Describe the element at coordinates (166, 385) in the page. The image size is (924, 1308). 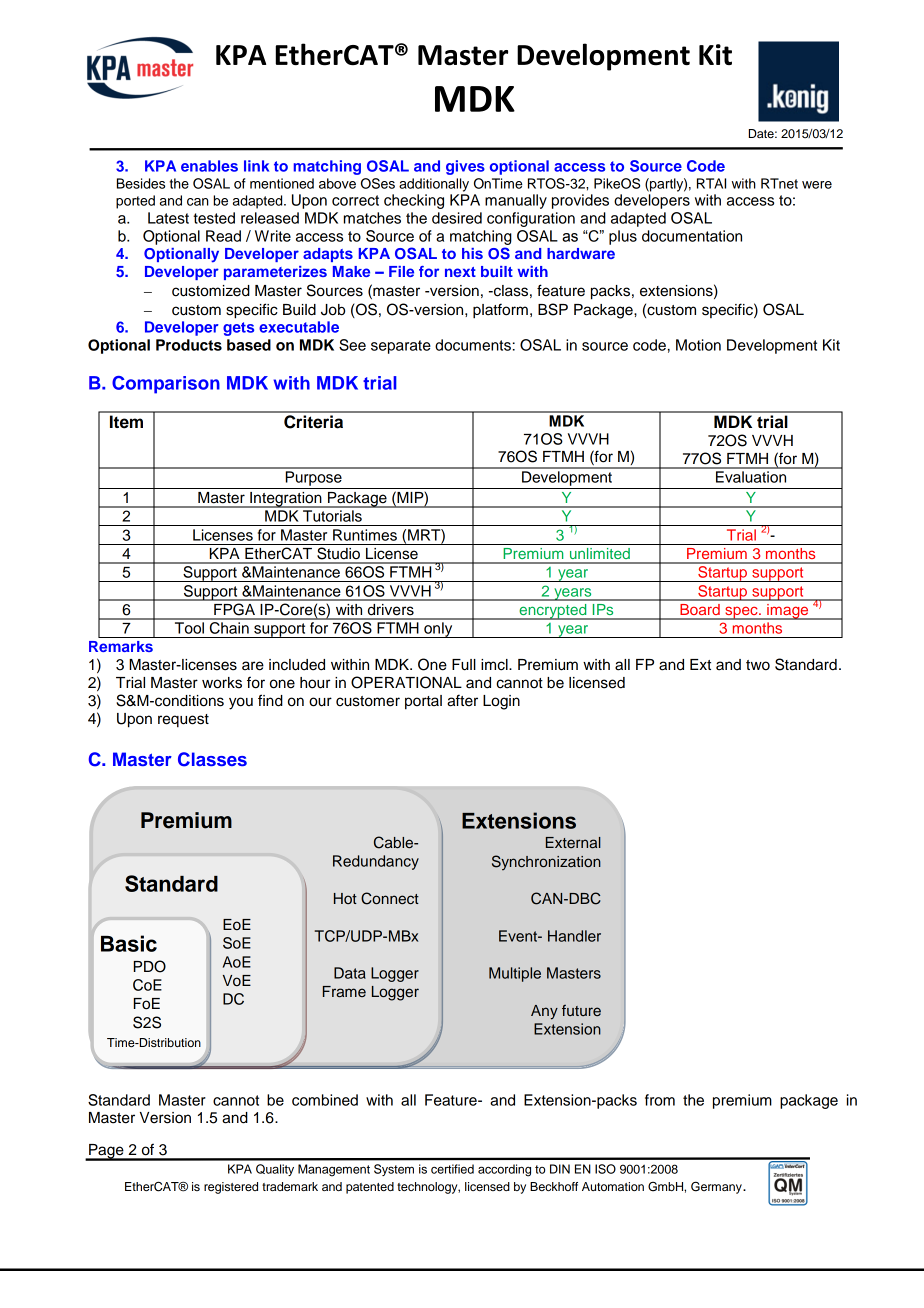
I see `Comparison` at that location.
